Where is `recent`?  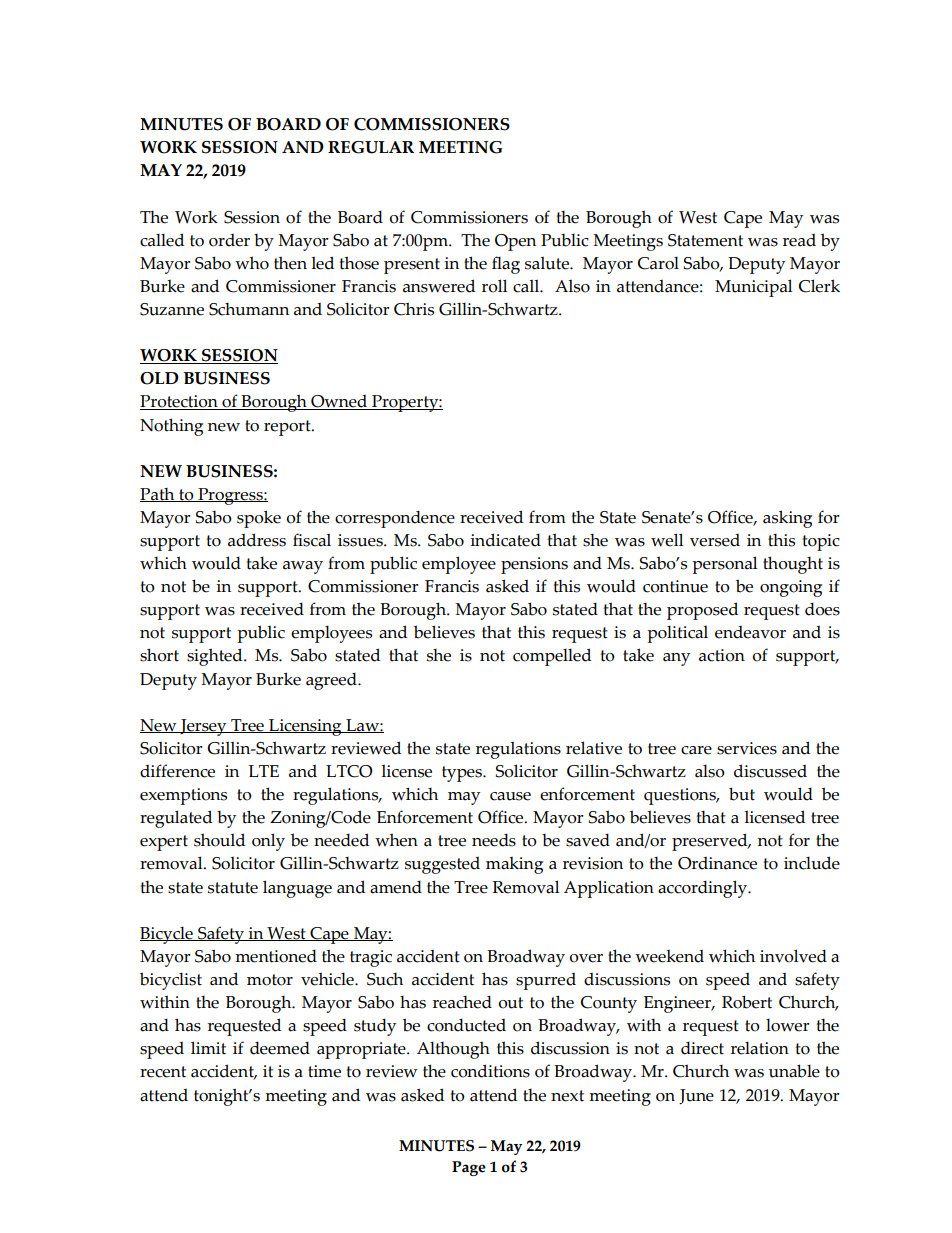
recent is located at coordinates (163, 1072).
